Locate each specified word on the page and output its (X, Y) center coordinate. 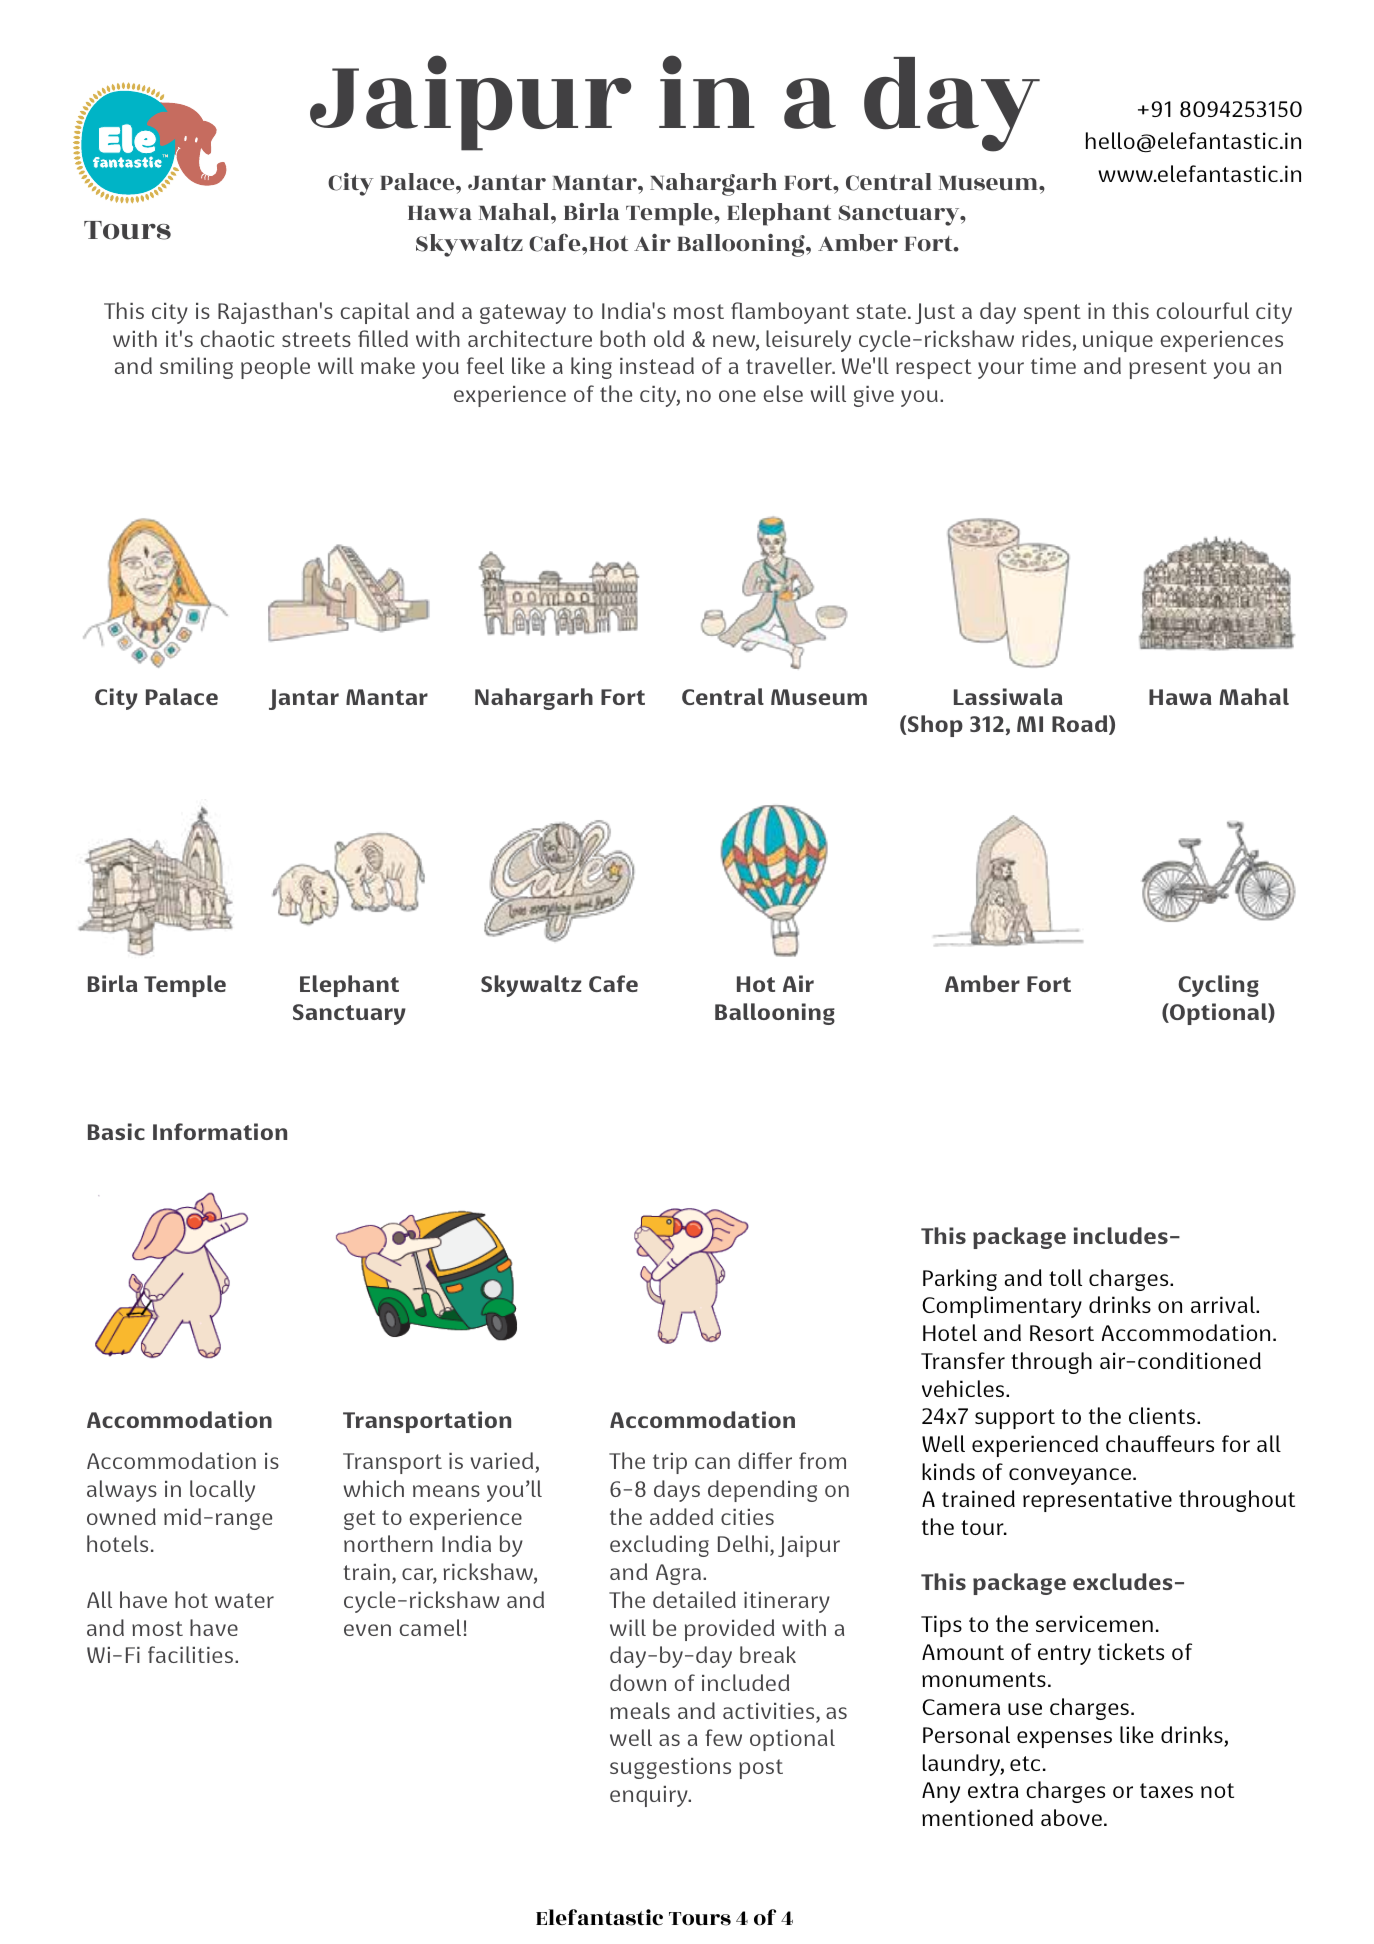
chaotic (237, 338)
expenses (1064, 1739)
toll (1065, 1277)
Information (220, 1131)
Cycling (1218, 986)
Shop (934, 726)
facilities (192, 1654)
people (275, 368)
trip (670, 1463)
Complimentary (1002, 1307)
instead (657, 365)
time (1053, 366)
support (1015, 1419)
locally (222, 1491)
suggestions (670, 1768)
